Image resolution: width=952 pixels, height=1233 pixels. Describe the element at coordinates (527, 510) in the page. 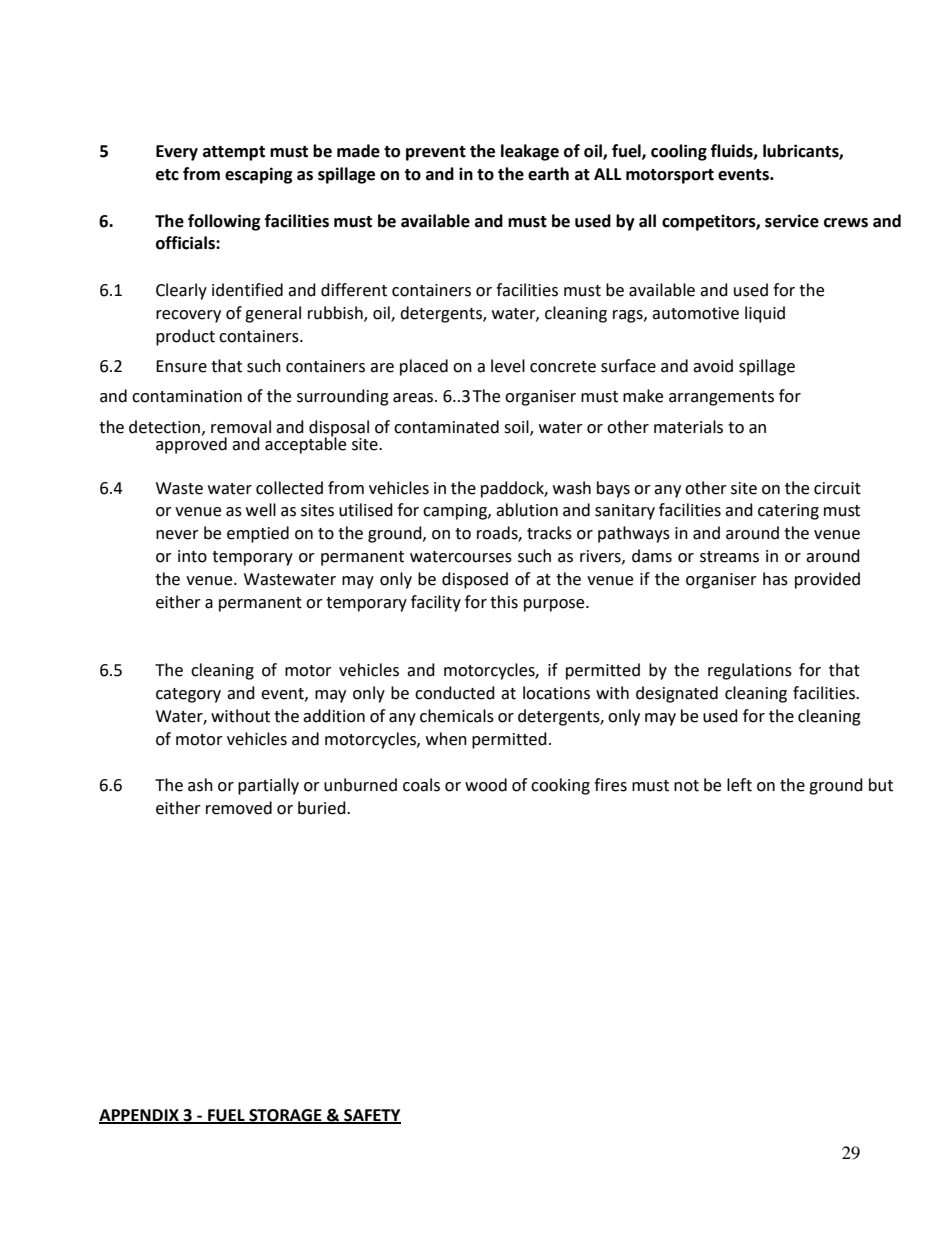

I see `ablution` at that location.
